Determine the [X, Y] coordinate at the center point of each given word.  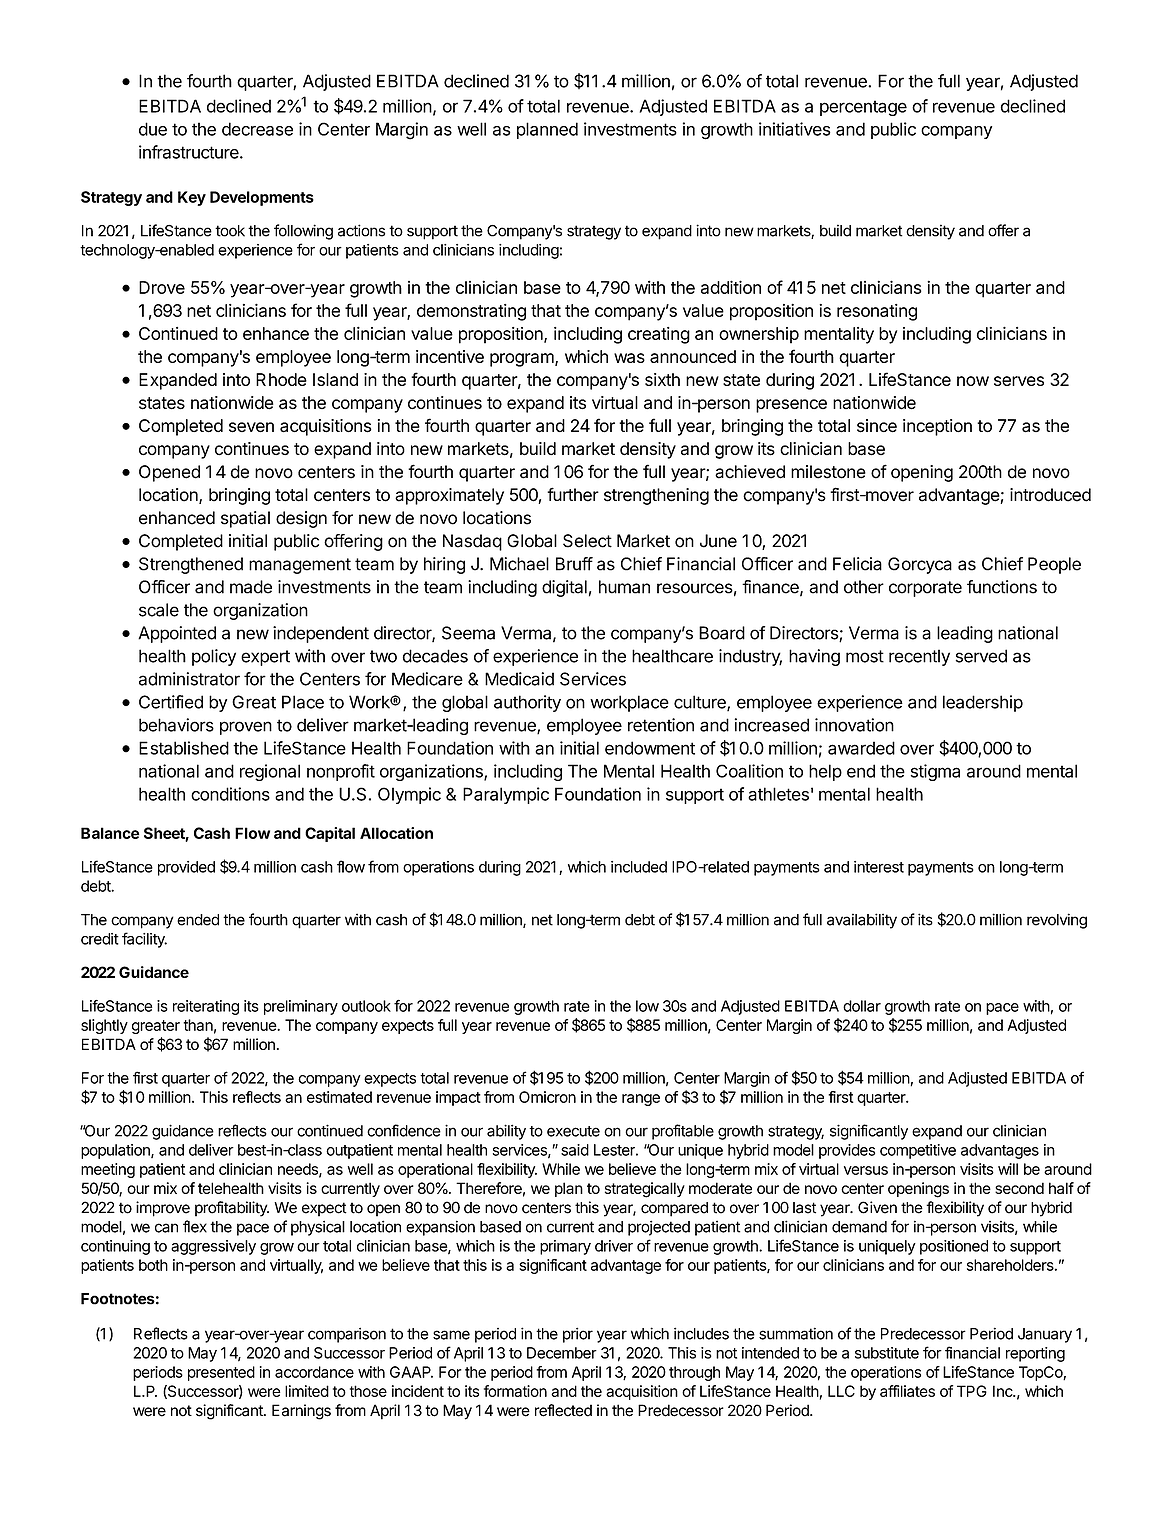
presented [221, 1373]
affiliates [907, 1391]
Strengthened [191, 565]
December [562, 1353]
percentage [863, 108]
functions [1002, 587]
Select [587, 541]
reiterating [206, 1007]
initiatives [795, 129]
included [639, 867]
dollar [862, 1006]
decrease [257, 129]
